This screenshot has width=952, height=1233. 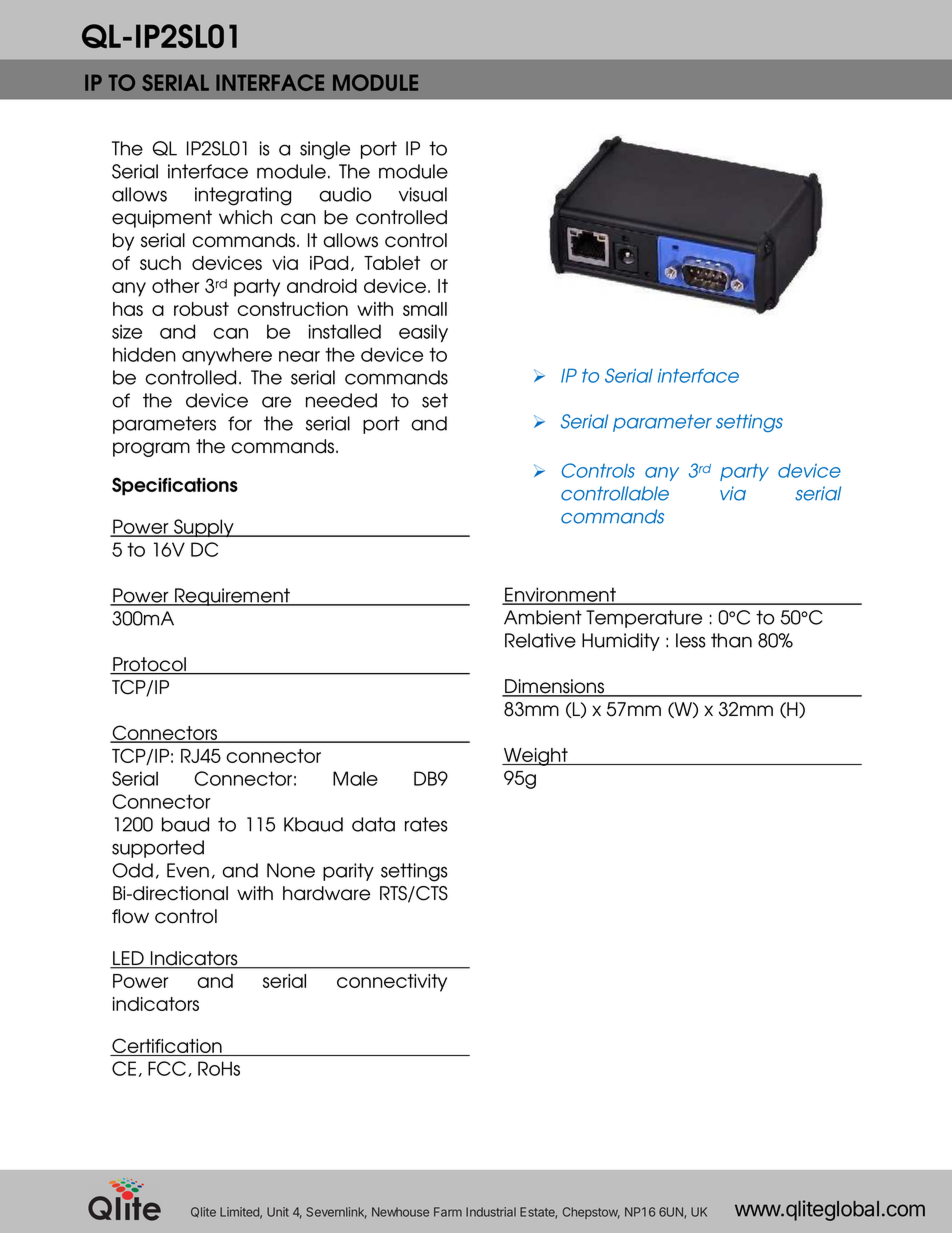 What do you see at coordinates (150, 665) in the screenshot?
I see `Protocol` at bounding box center [150, 665].
